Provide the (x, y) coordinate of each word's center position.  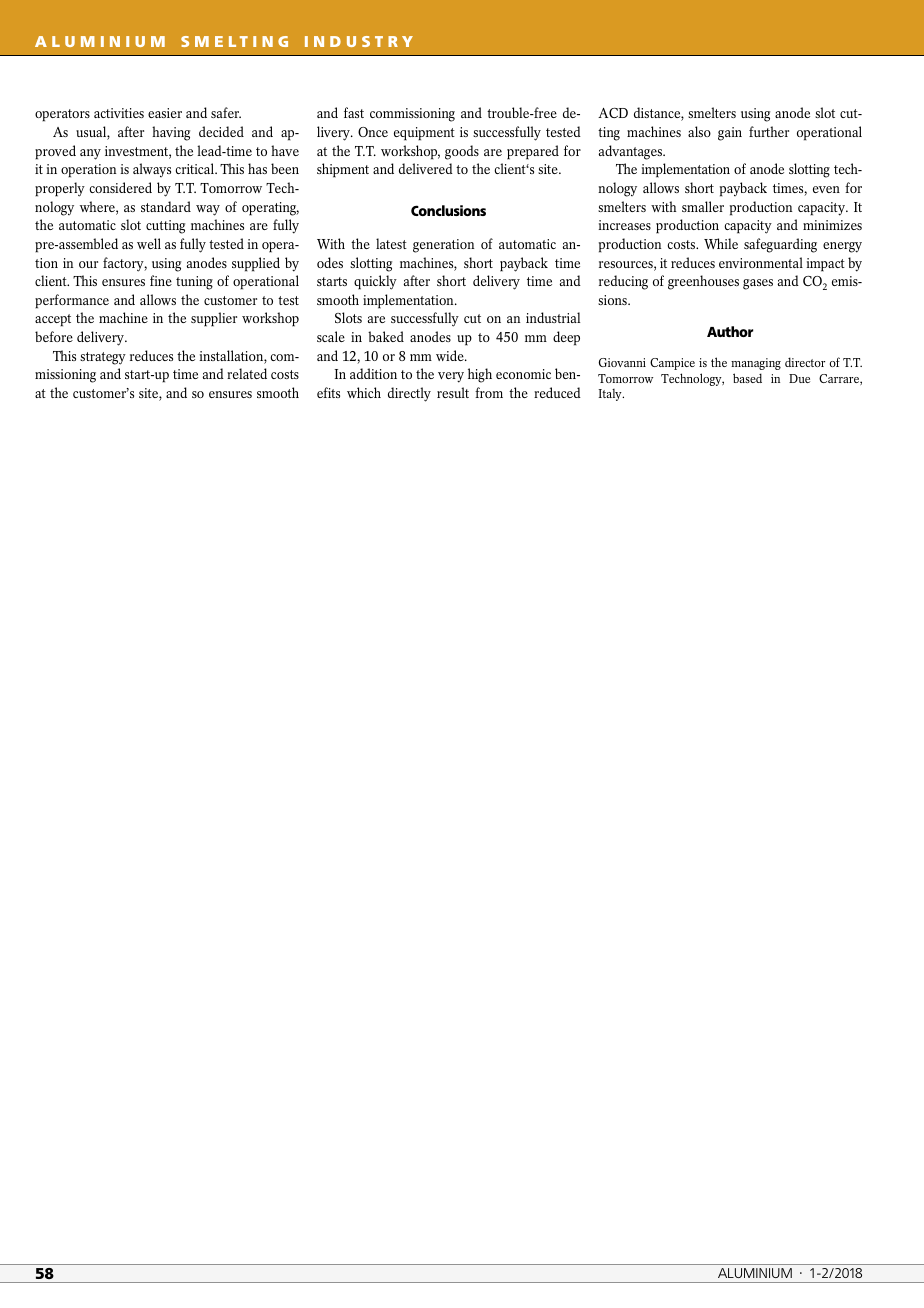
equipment (424, 134)
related (247, 373)
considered (120, 187)
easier (165, 113)
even (826, 189)
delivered (426, 168)
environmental (761, 262)
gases (758, 284)
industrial (553, 317)
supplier (214, 319)
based (747, 378)
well (149, 243)
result (453, 392)
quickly (375, 282)
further (769, 131)
